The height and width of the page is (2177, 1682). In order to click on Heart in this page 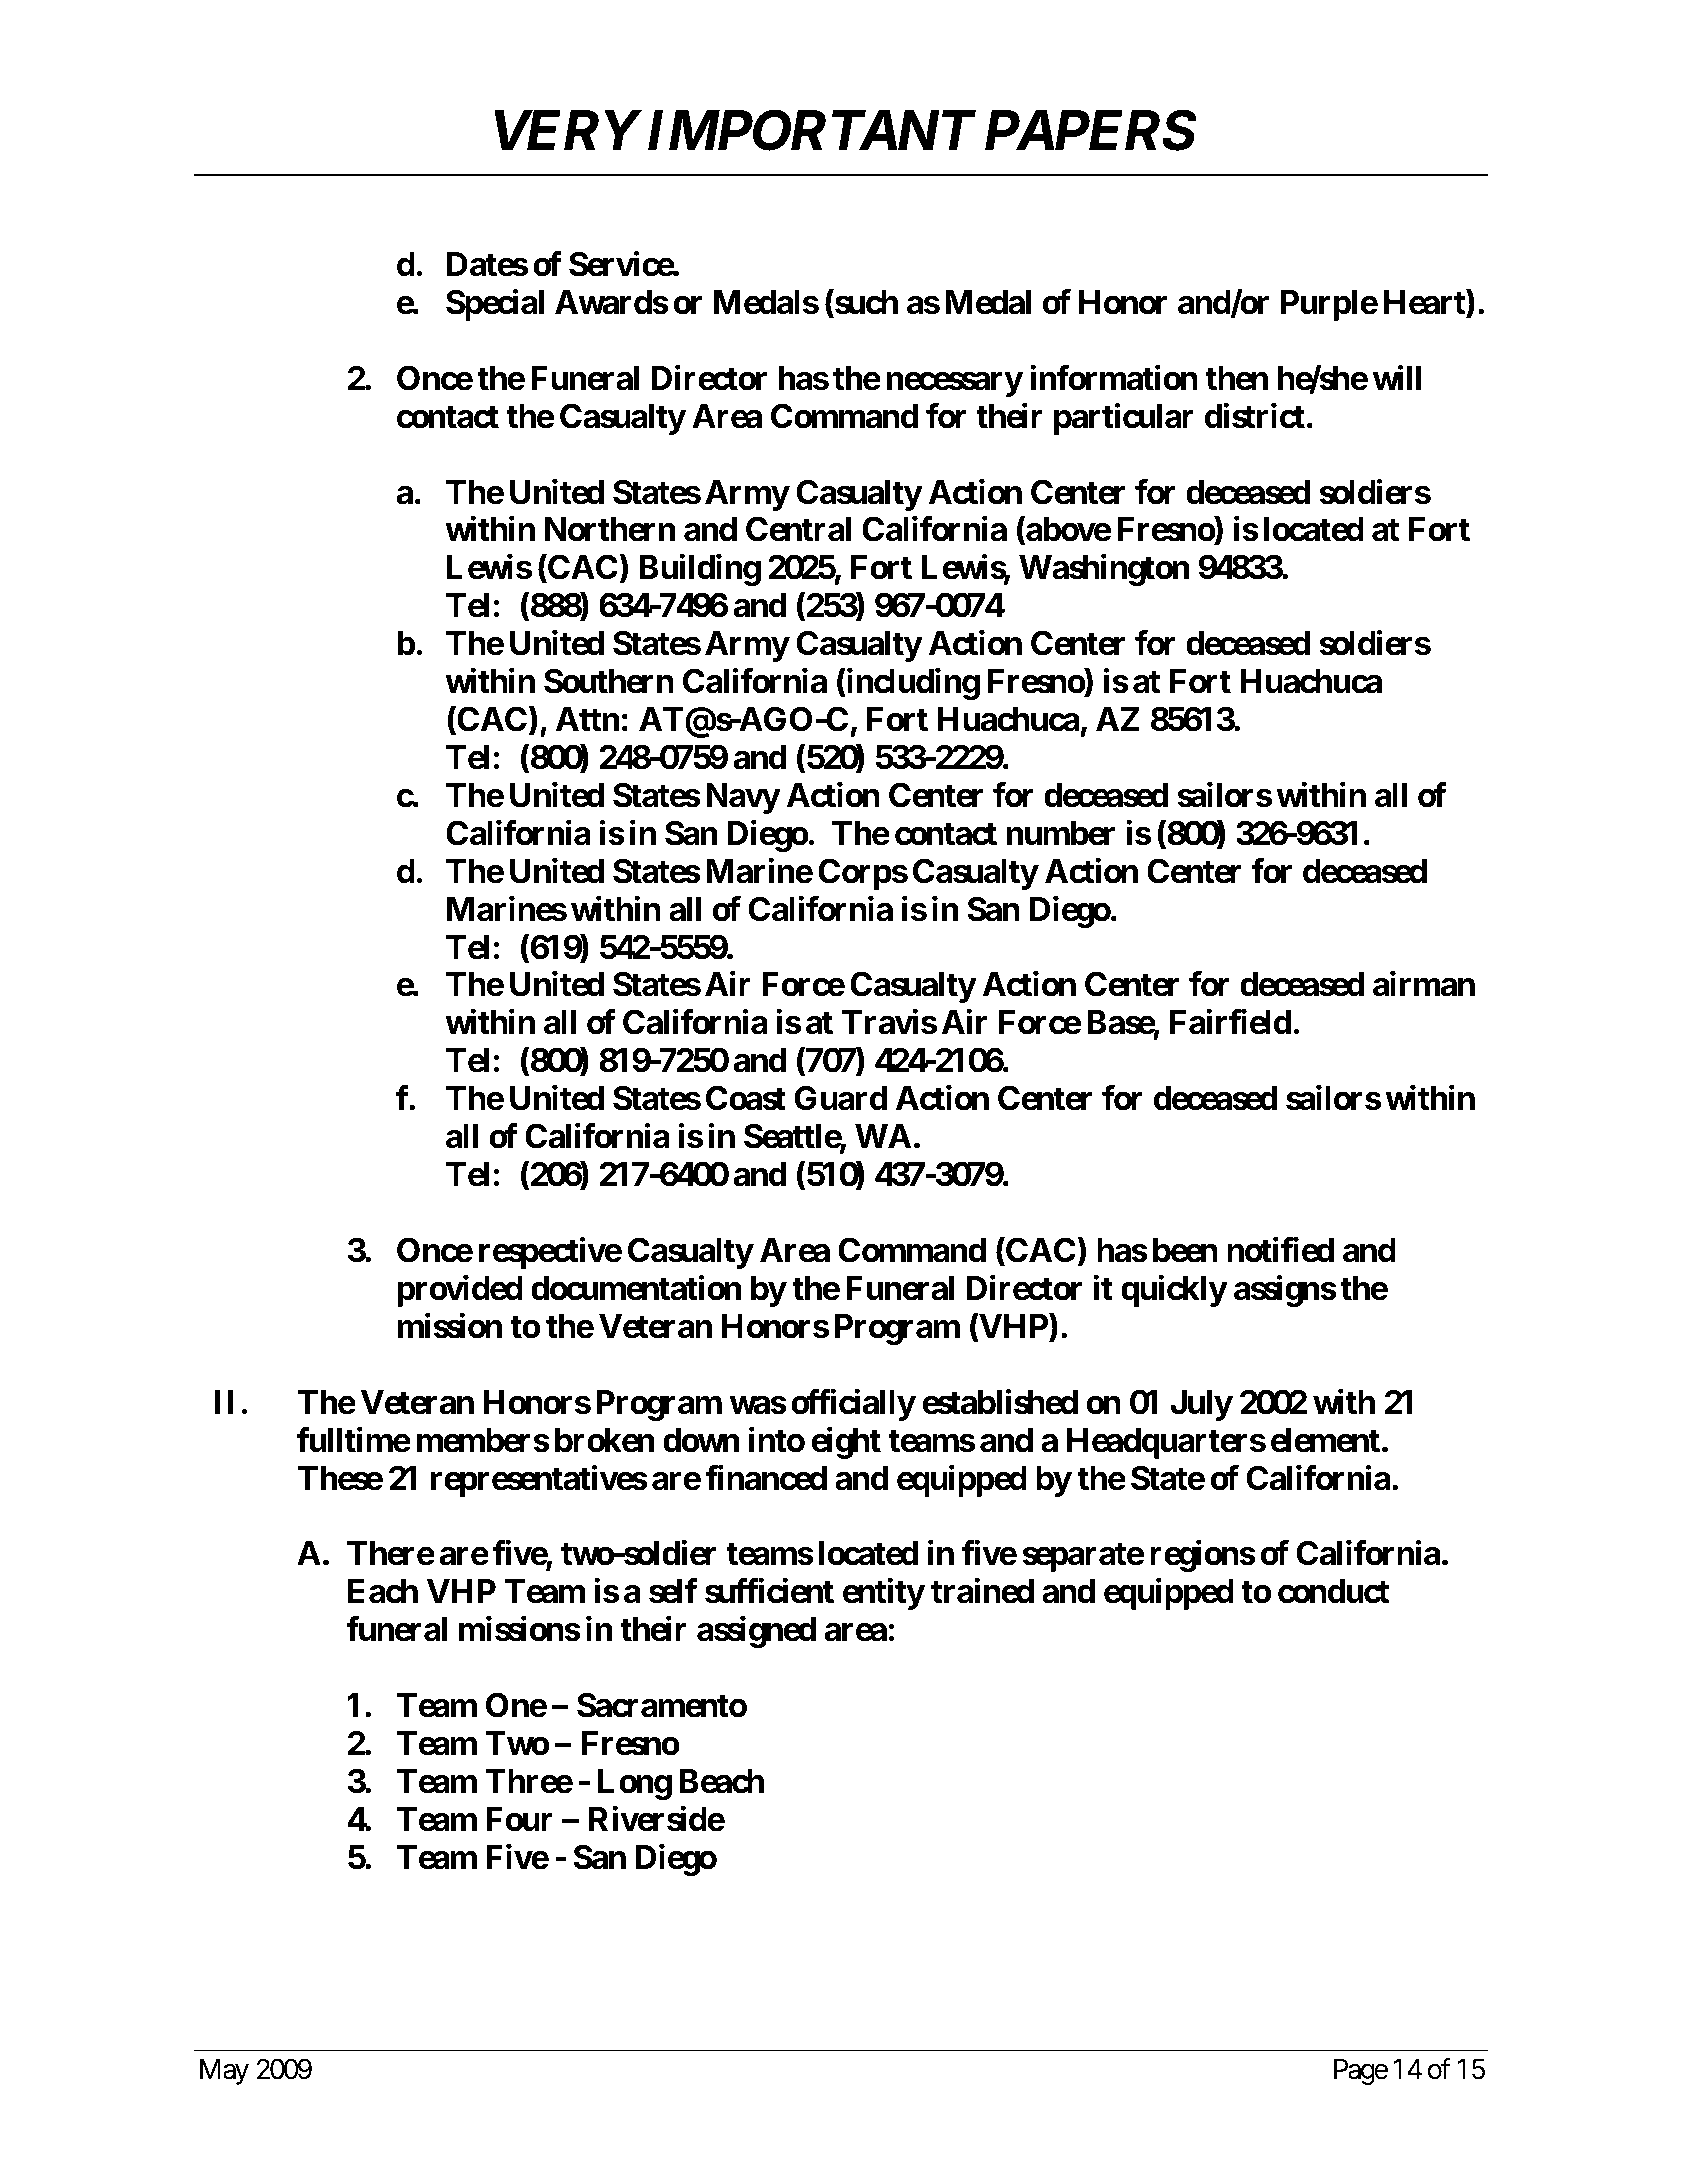, I will do `click(1425, 303)`.
